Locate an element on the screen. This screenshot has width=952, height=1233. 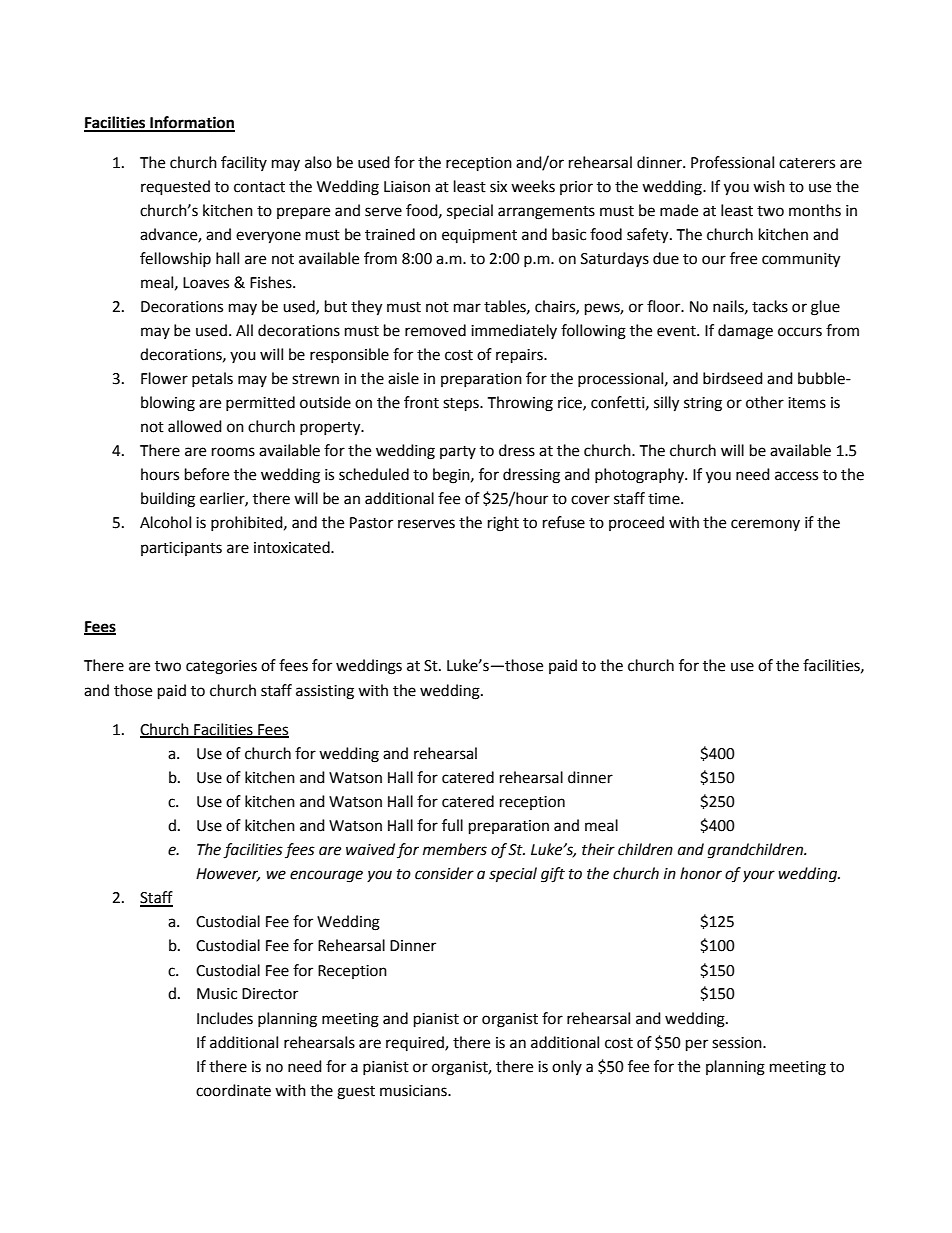
rooms is located at coordinates (233, 452).
